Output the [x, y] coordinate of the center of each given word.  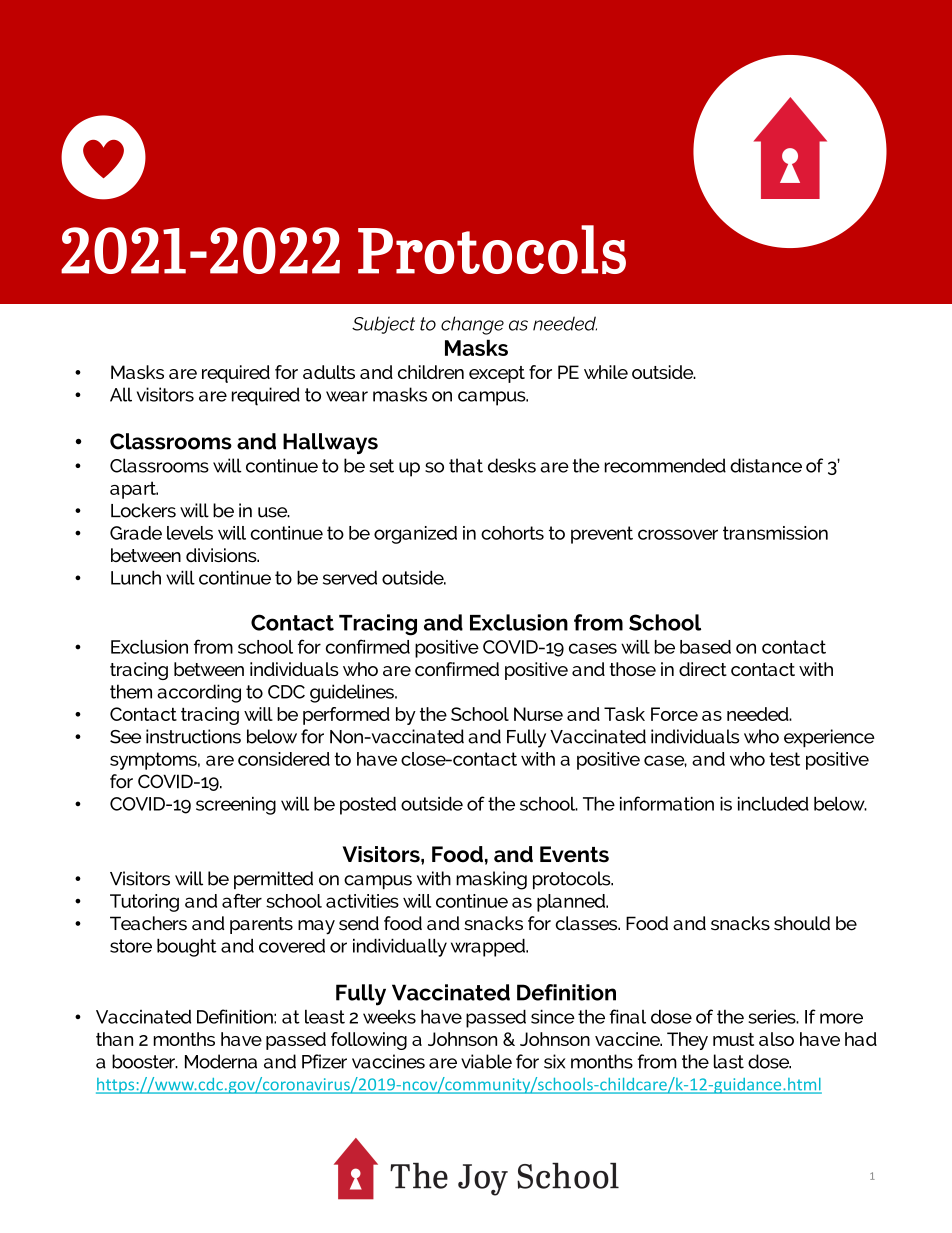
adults [329, 372]
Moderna [221, 1061]
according [199, 693]
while [606, 372]
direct [703, 669]
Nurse [538, 714]
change [472, 325]
